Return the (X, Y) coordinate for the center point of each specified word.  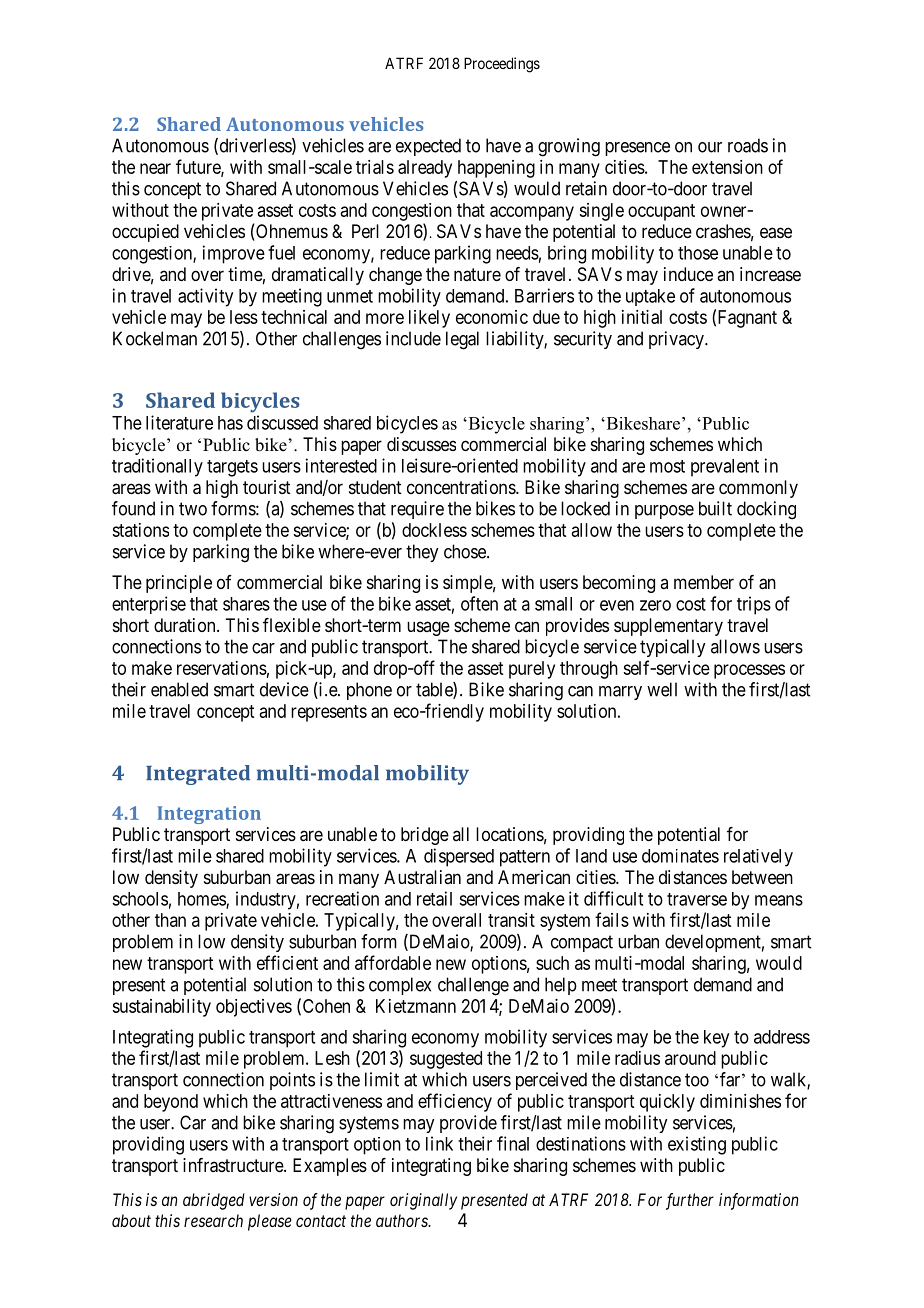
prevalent (725, 468)
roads (748, 145)
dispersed (459, 857)
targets (232, 468)
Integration (209, 815)
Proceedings (502, 65)
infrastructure (234, 1165)
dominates (680, 856)
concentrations (462, 487)
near (155, 168)
